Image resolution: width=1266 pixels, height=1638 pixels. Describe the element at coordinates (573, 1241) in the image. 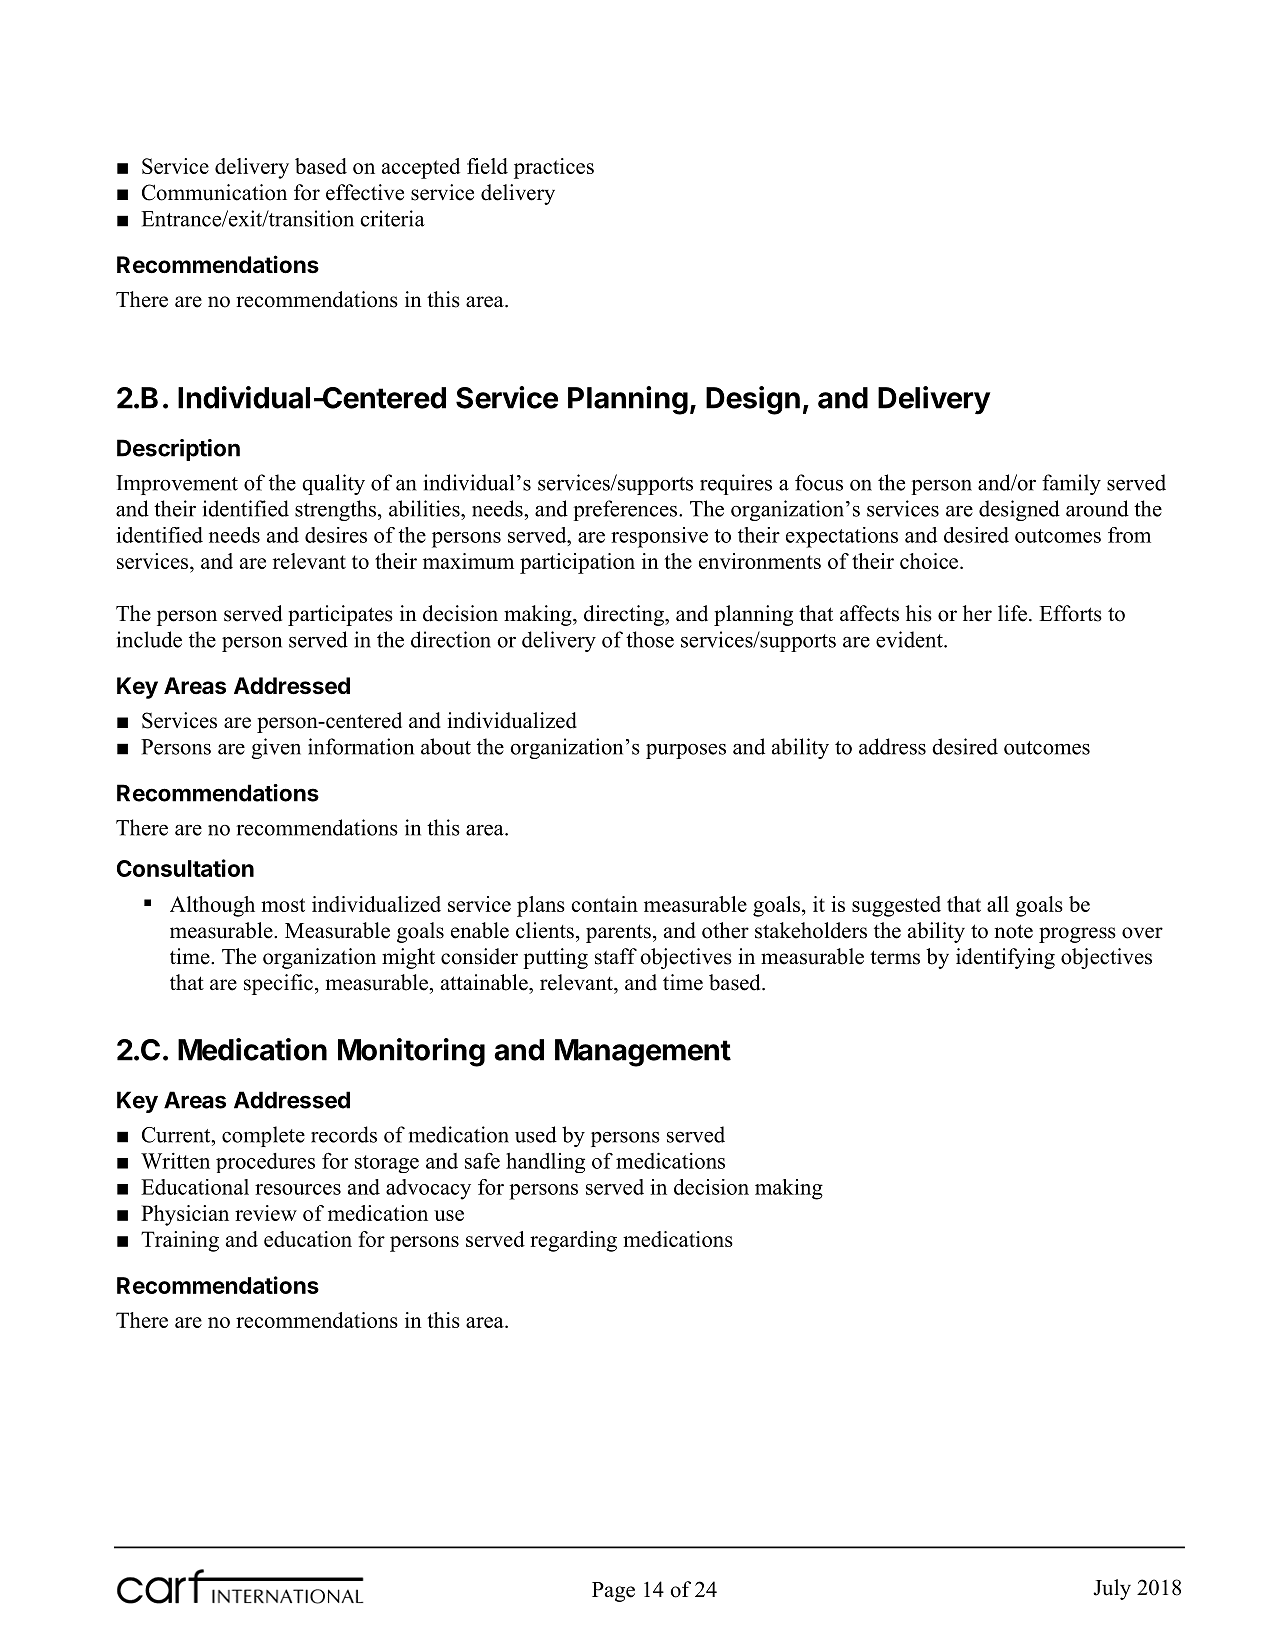

I see `regarding` at that location.
